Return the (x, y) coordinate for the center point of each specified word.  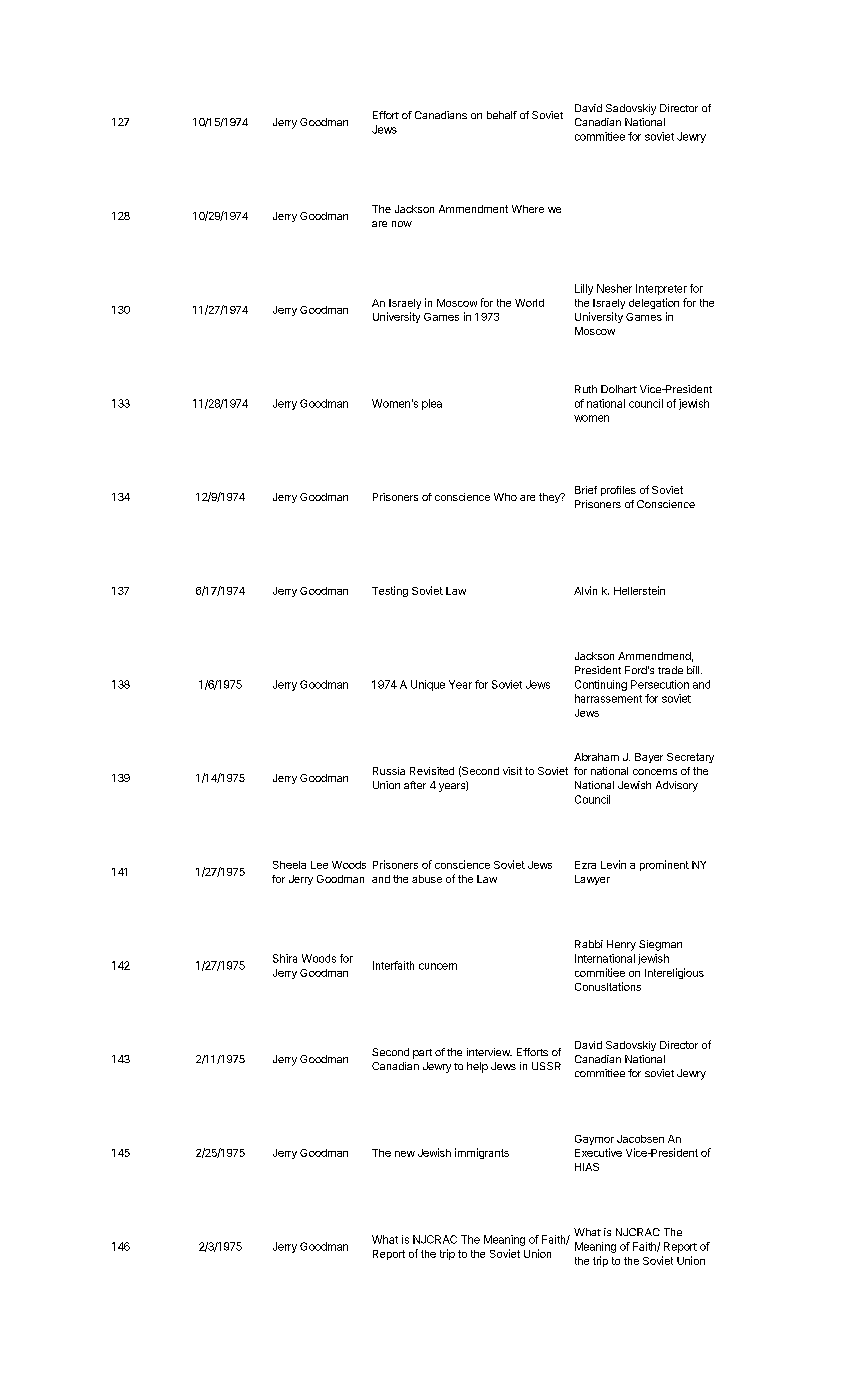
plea (432, 404)
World (529, 303)
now (402, 224)
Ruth (586, 389)
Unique (428, 685)
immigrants (482, 1153)
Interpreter (661, 289)
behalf (502, 115)
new (405, 1154)
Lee (319, 865)
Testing (390, 591)
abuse (427, 879)
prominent (664, 865)
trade (670, 670)
